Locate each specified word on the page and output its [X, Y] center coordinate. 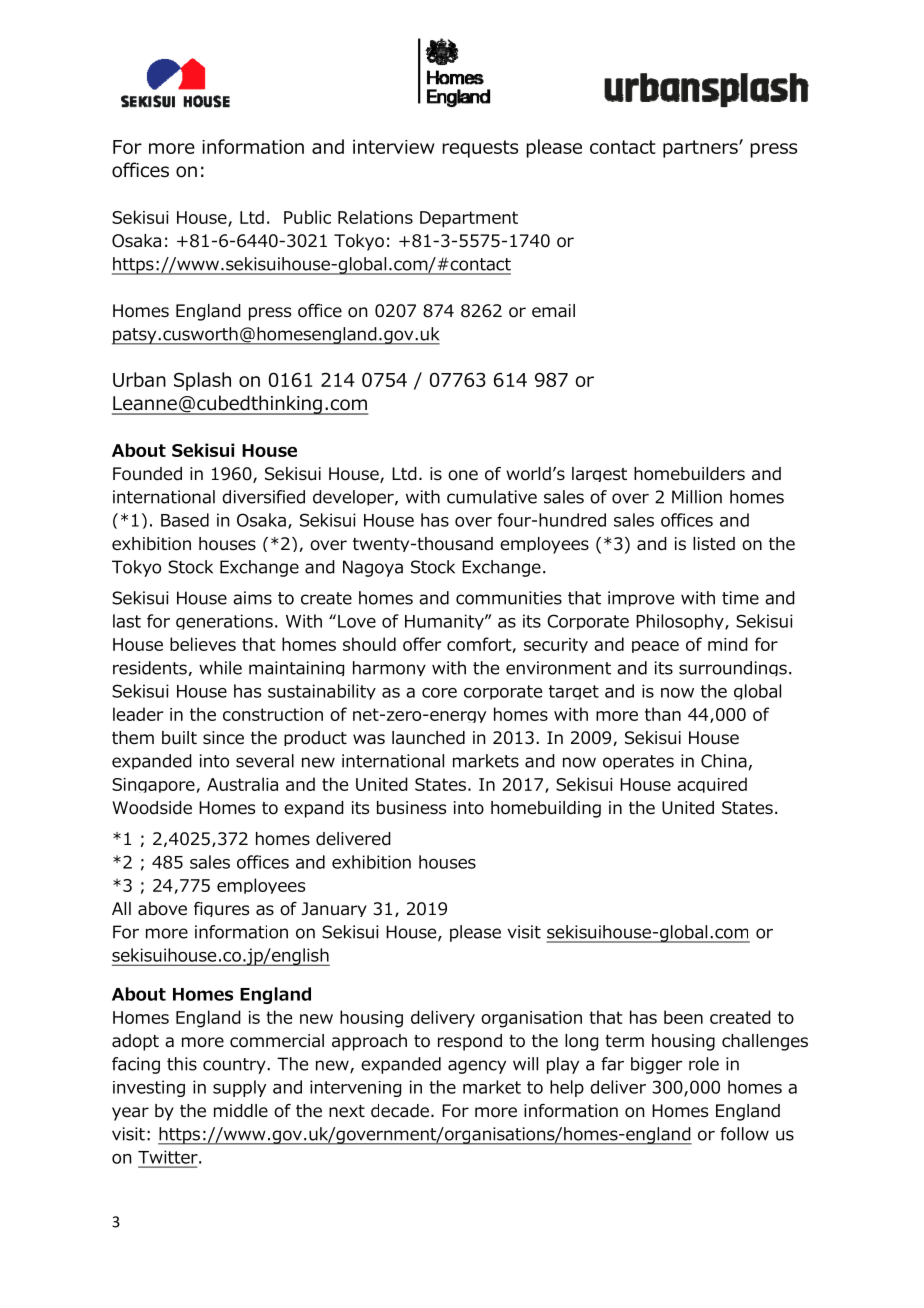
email [553, 311]
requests [480, 149]
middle [241, 1111]
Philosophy [681, 622]
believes [203, 644]
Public [307, 217]
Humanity [445, 622]
